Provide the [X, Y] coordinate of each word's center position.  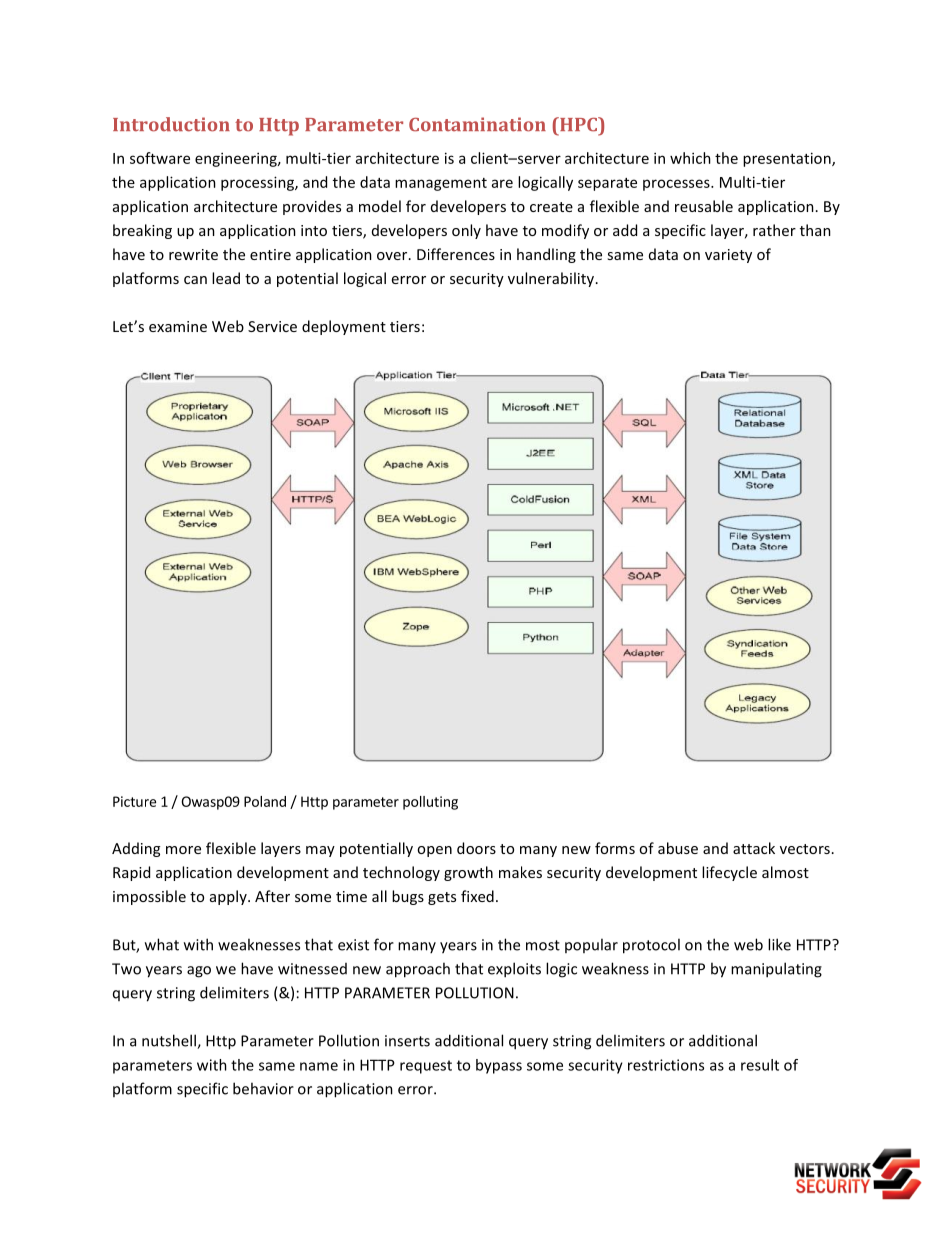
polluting [430, 803]
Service [272, 326]
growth [468, 873]
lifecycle [729, 873]
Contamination [477, 124]
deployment [344, 327]
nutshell [170, 1041]
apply [229, 897]
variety [728, 256]
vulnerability [552, 279]
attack [754, 848]
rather [774, 230]
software [160, 158]
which [690, 158]
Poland [265, 801]
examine [178, 326]
